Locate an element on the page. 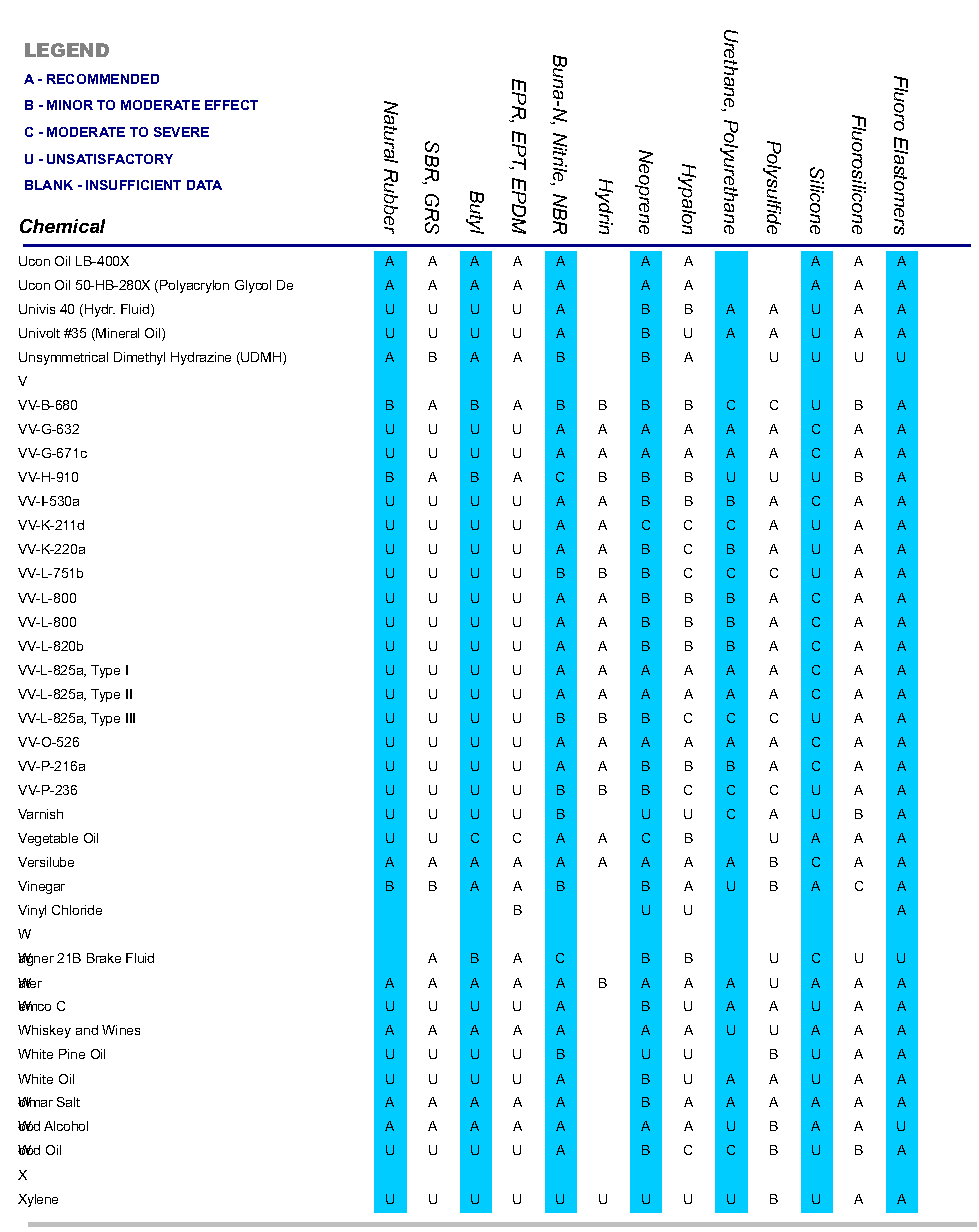 The image size is (979, 1232). III is located at coordinates (130, 718).
